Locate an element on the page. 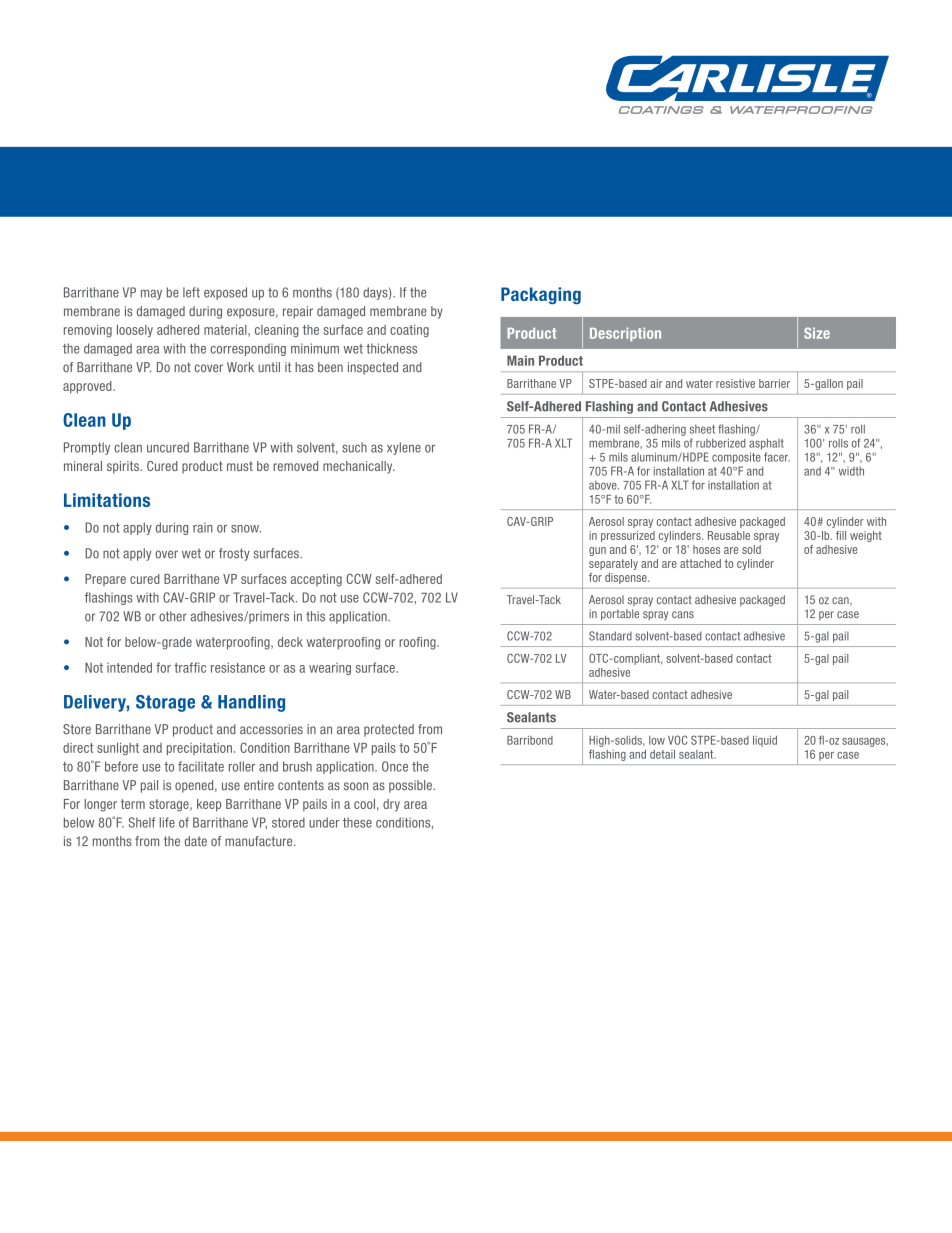 The image size is (952, 1233). Standard is located at coordinates (610, 636).
